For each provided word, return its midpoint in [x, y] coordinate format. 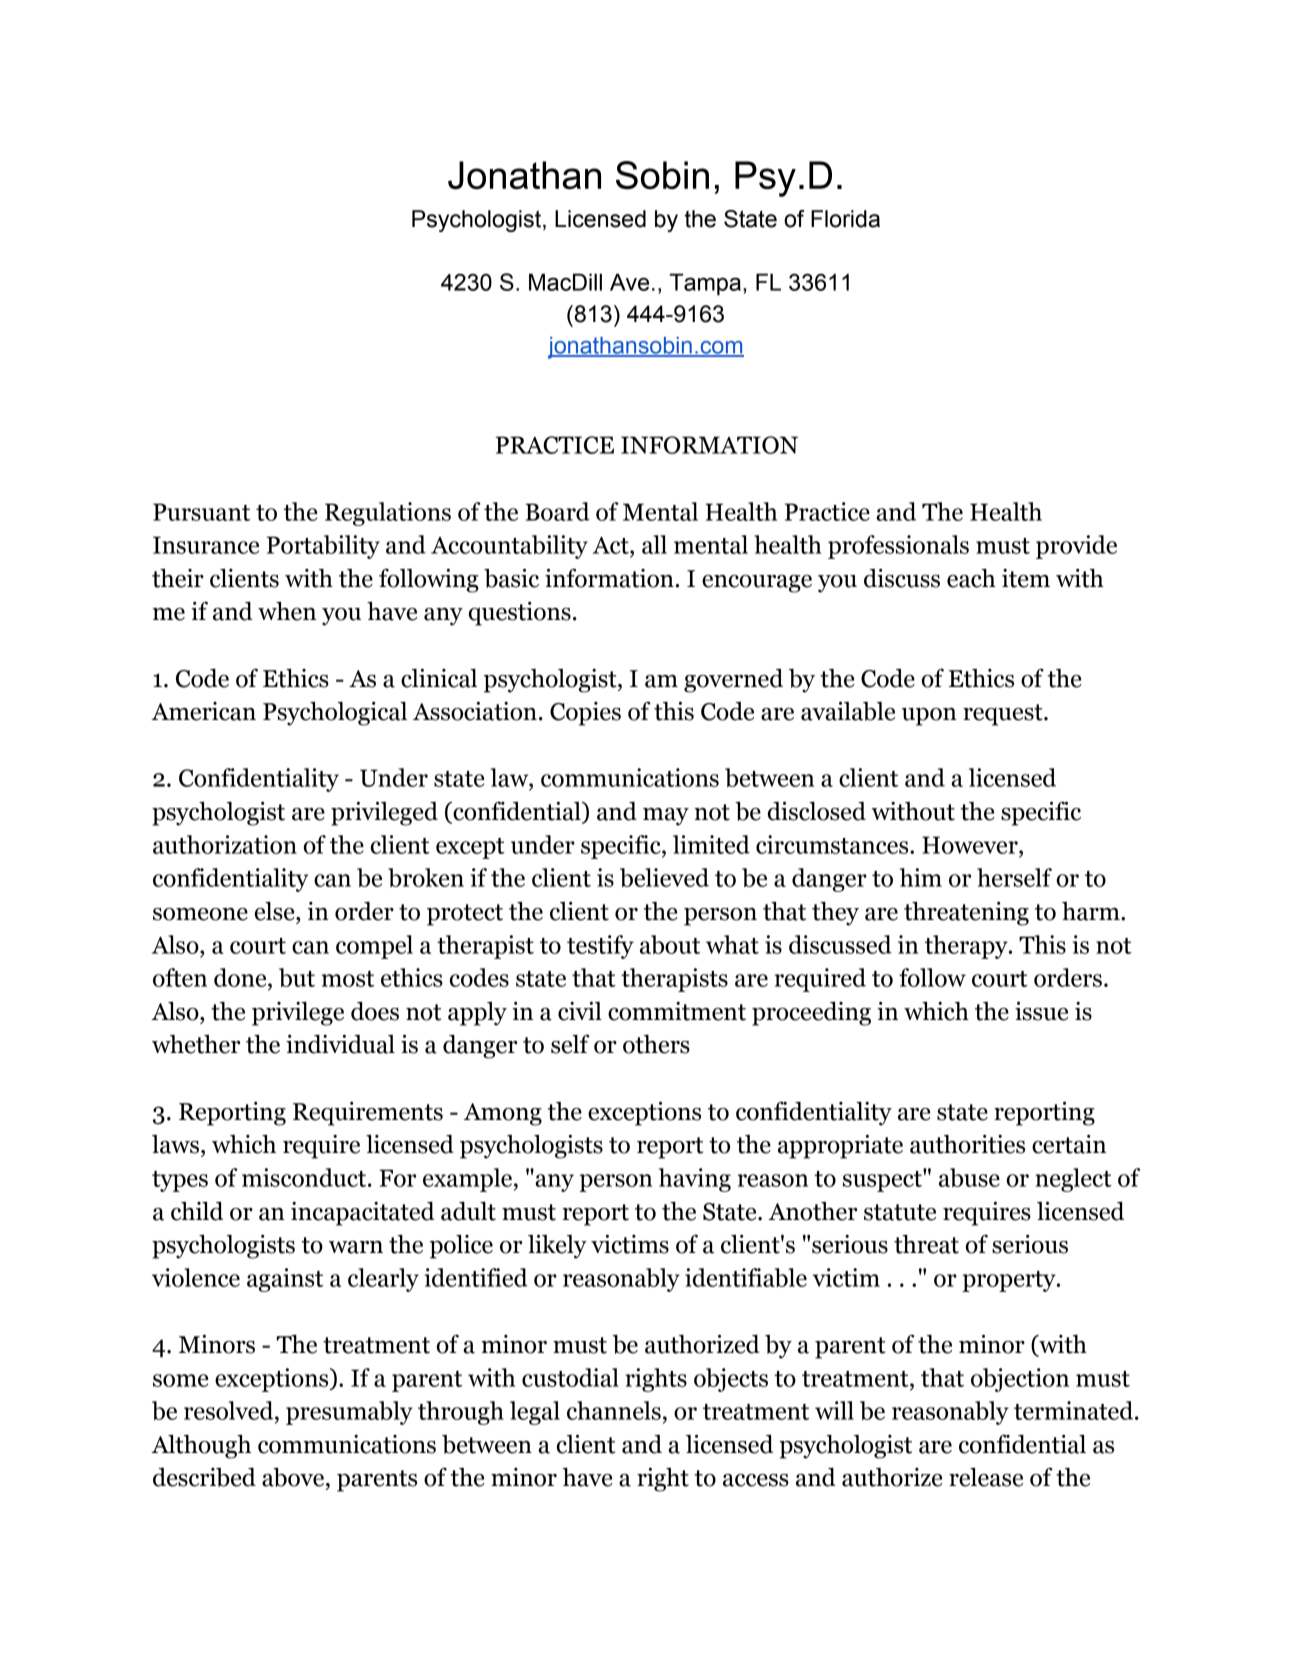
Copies [585, 714]
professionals [898, 547]
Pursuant [201, 512]
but [297, 977]
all [654, 544]
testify [600, 947]
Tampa [705, 284]
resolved [230, 1410]
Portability [323, 547]
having [695, 1180]
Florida [845, 219]
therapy [967, 947]
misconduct [305, 1177]
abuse [969, 1177]
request [1004, 715]
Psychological [335, 713]
